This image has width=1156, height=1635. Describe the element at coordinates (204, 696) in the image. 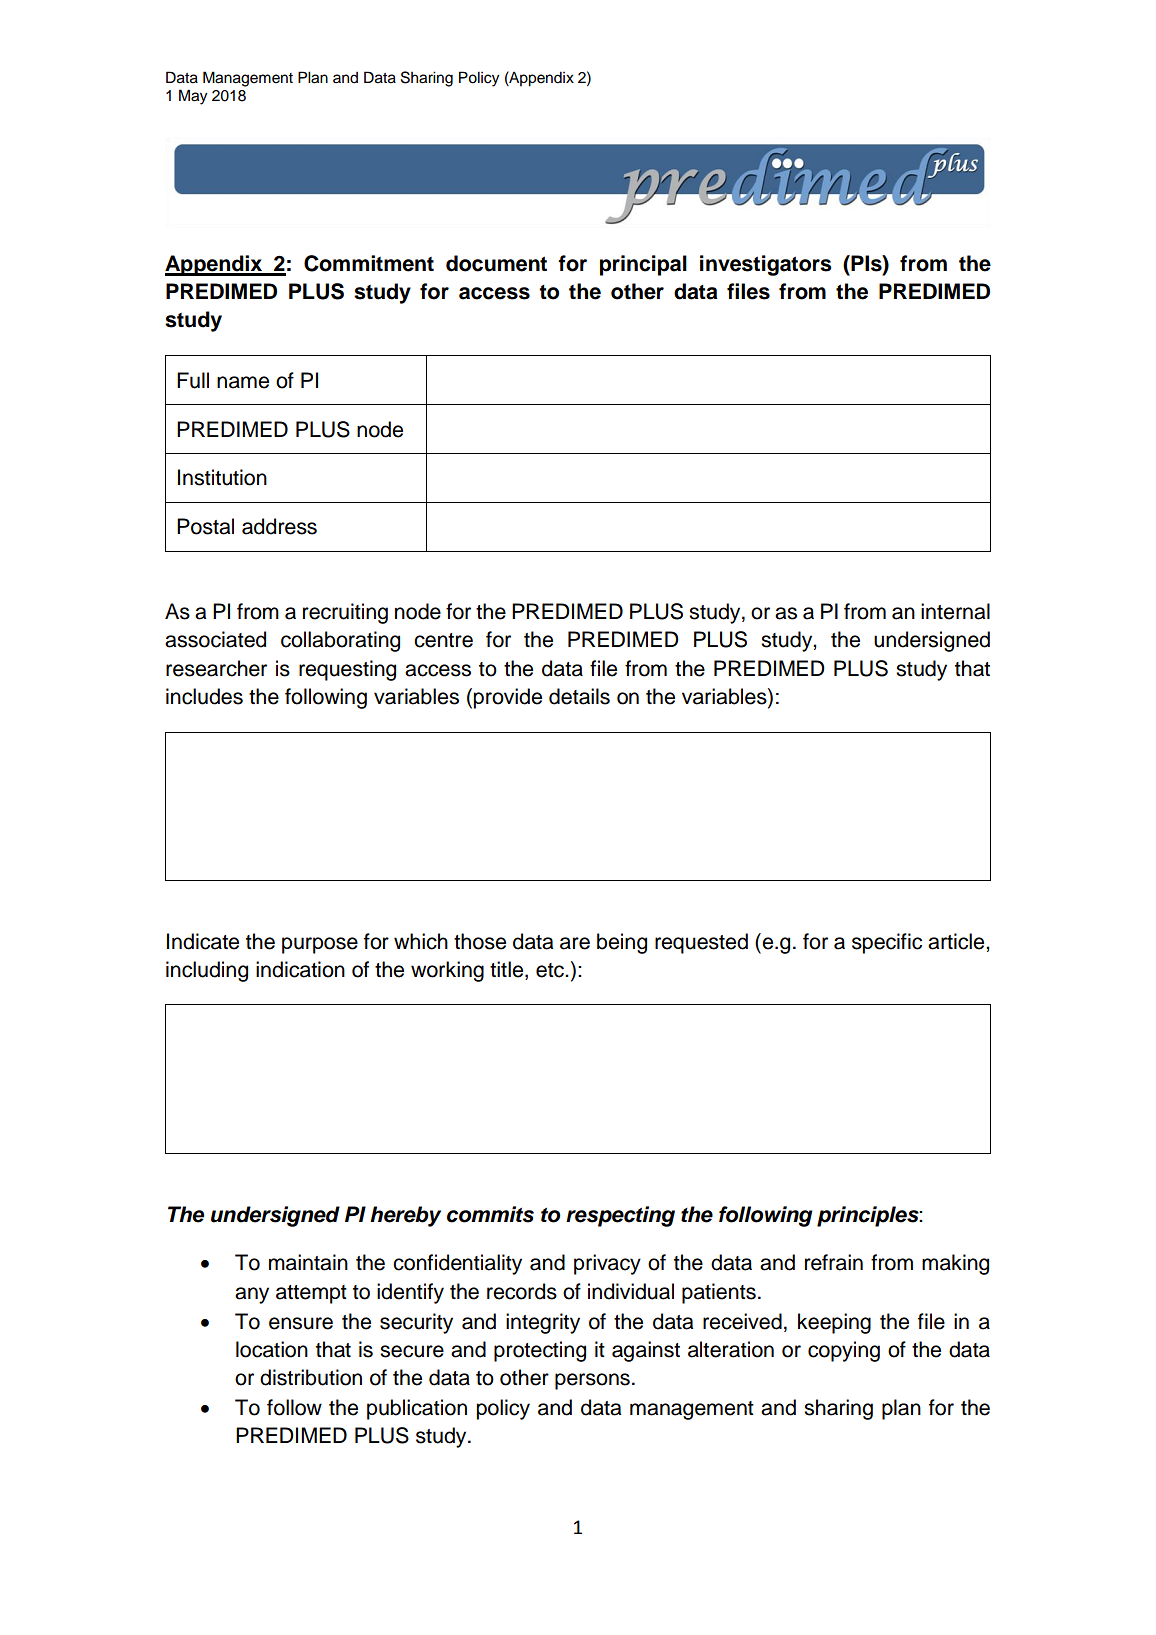

I see `includes` at that location.
